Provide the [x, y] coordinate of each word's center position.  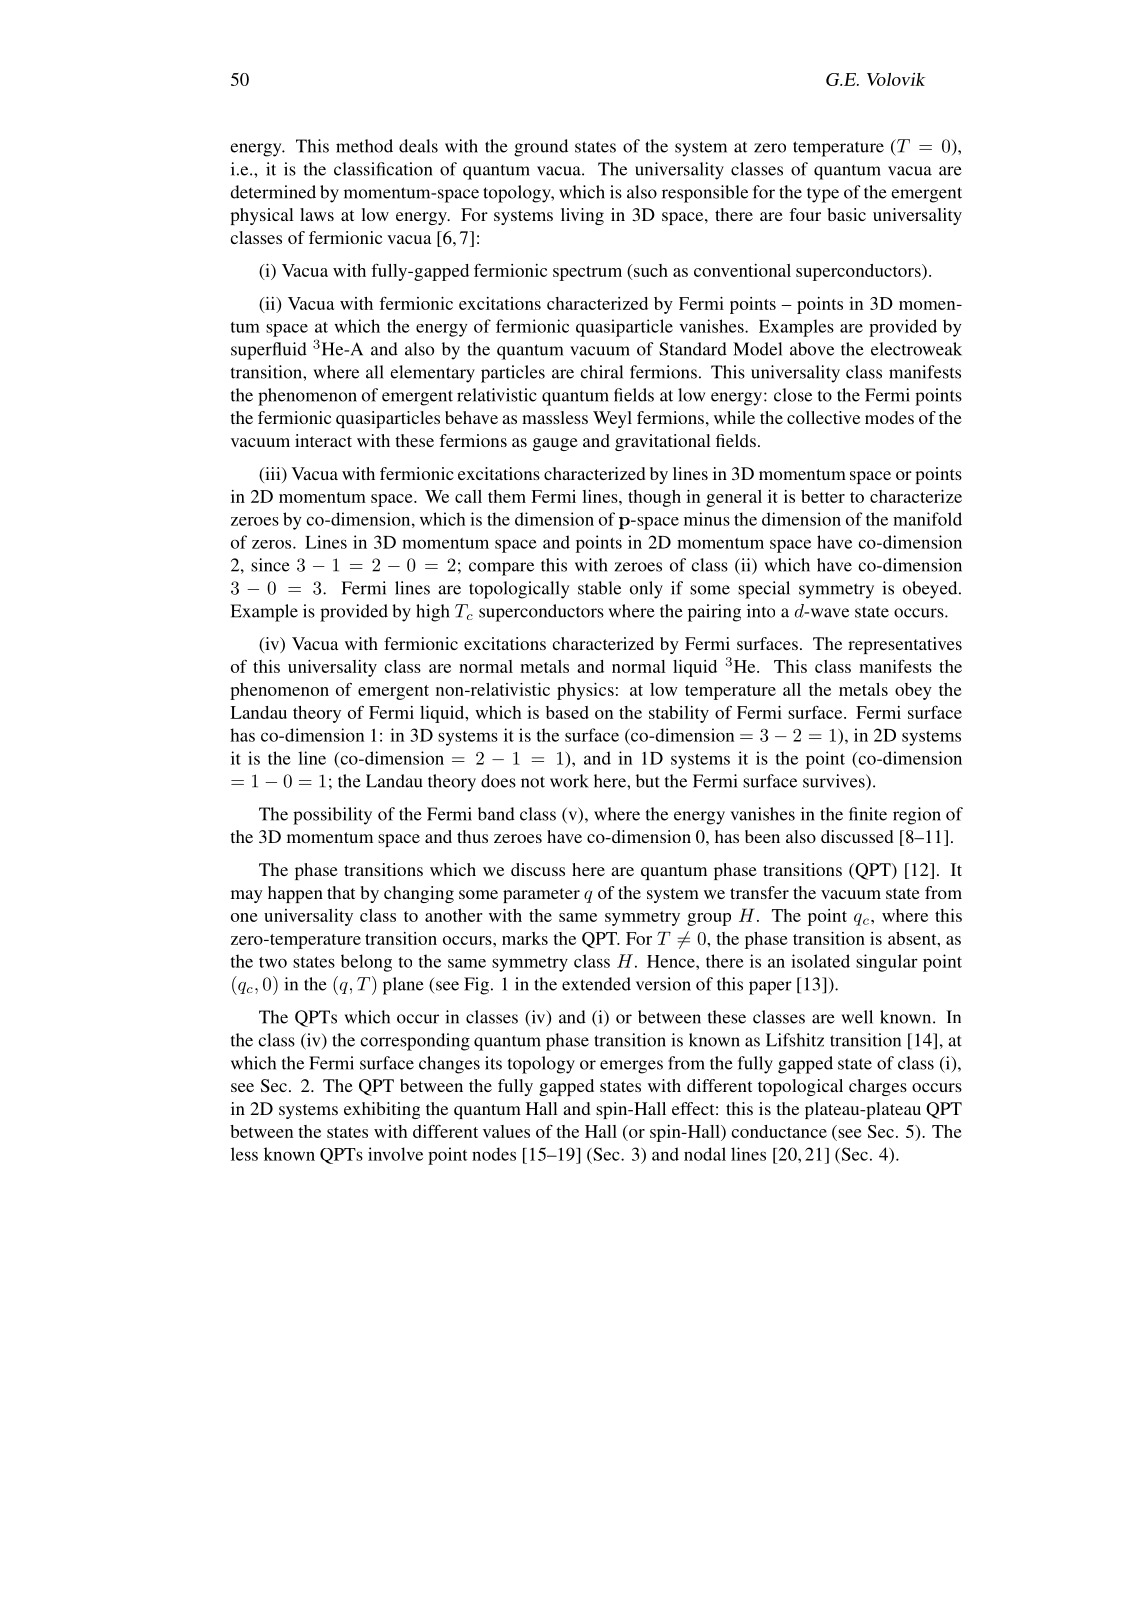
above [812, 349]
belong [366, 963]
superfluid [269, 351]
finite [868, 814]
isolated [820, 961]
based [567, 712]
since [270, 565]
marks [525, 938]
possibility [332, 816]
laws [317, 214]
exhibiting [382, 1110]
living [582, 216]
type [823, 195]
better [823, 496]
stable [599, 588]
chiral [601, 372]
